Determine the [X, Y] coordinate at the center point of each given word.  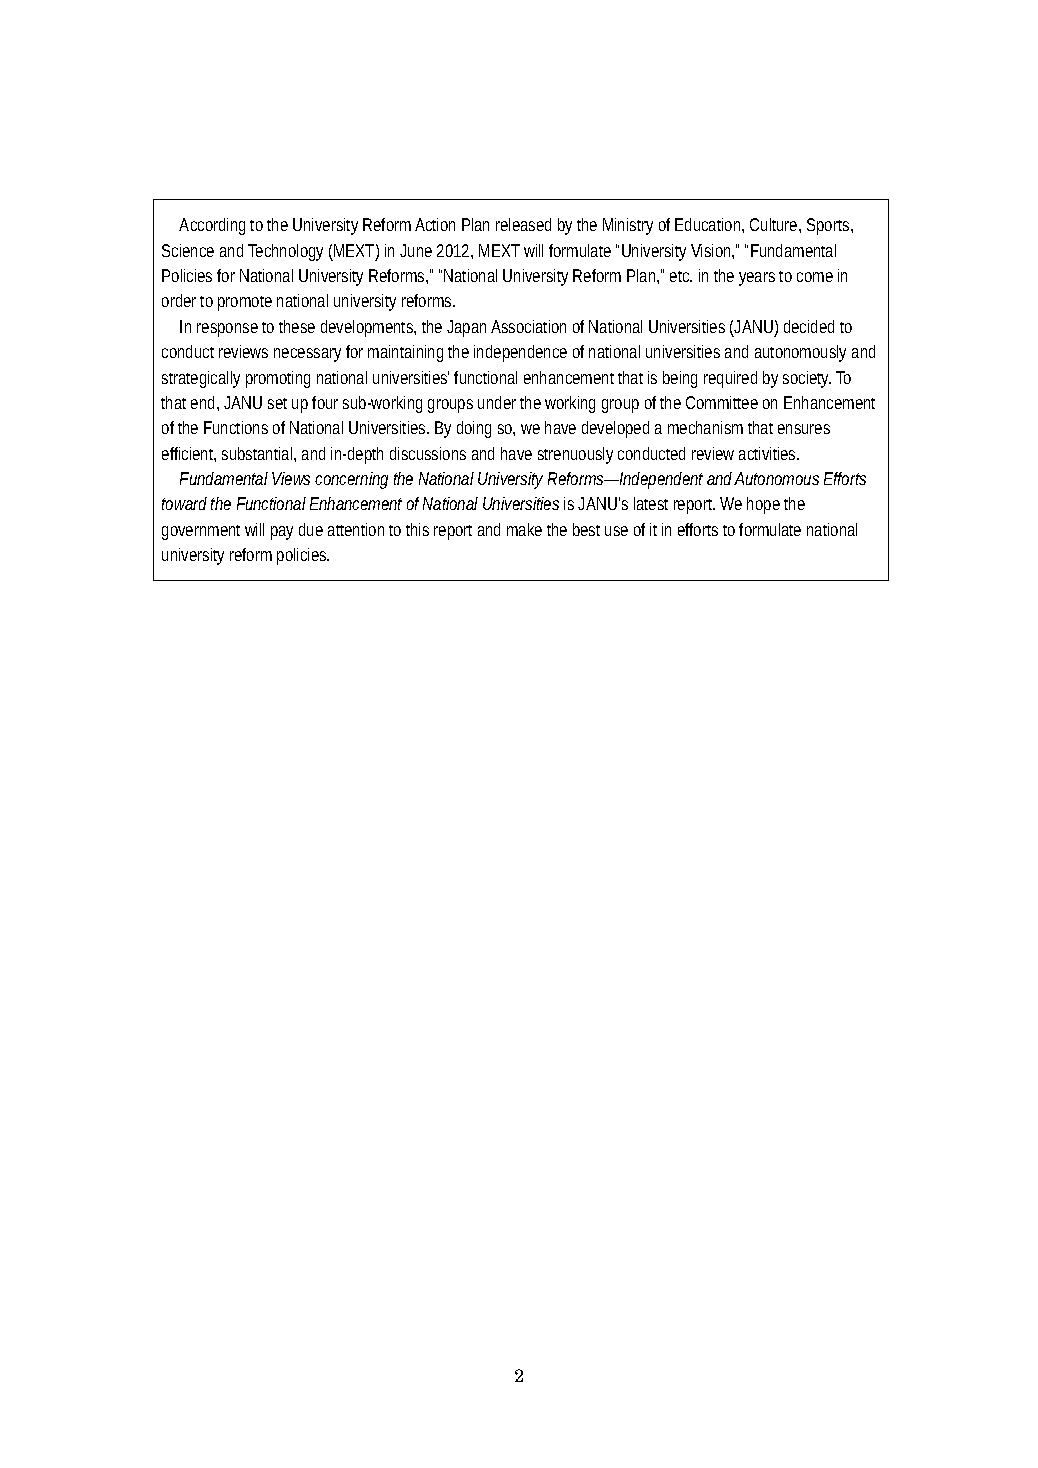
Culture [773, 224]
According [212, 226]
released [523, 224]
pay [282, 533]
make [524, 529]
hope [763, 505]
